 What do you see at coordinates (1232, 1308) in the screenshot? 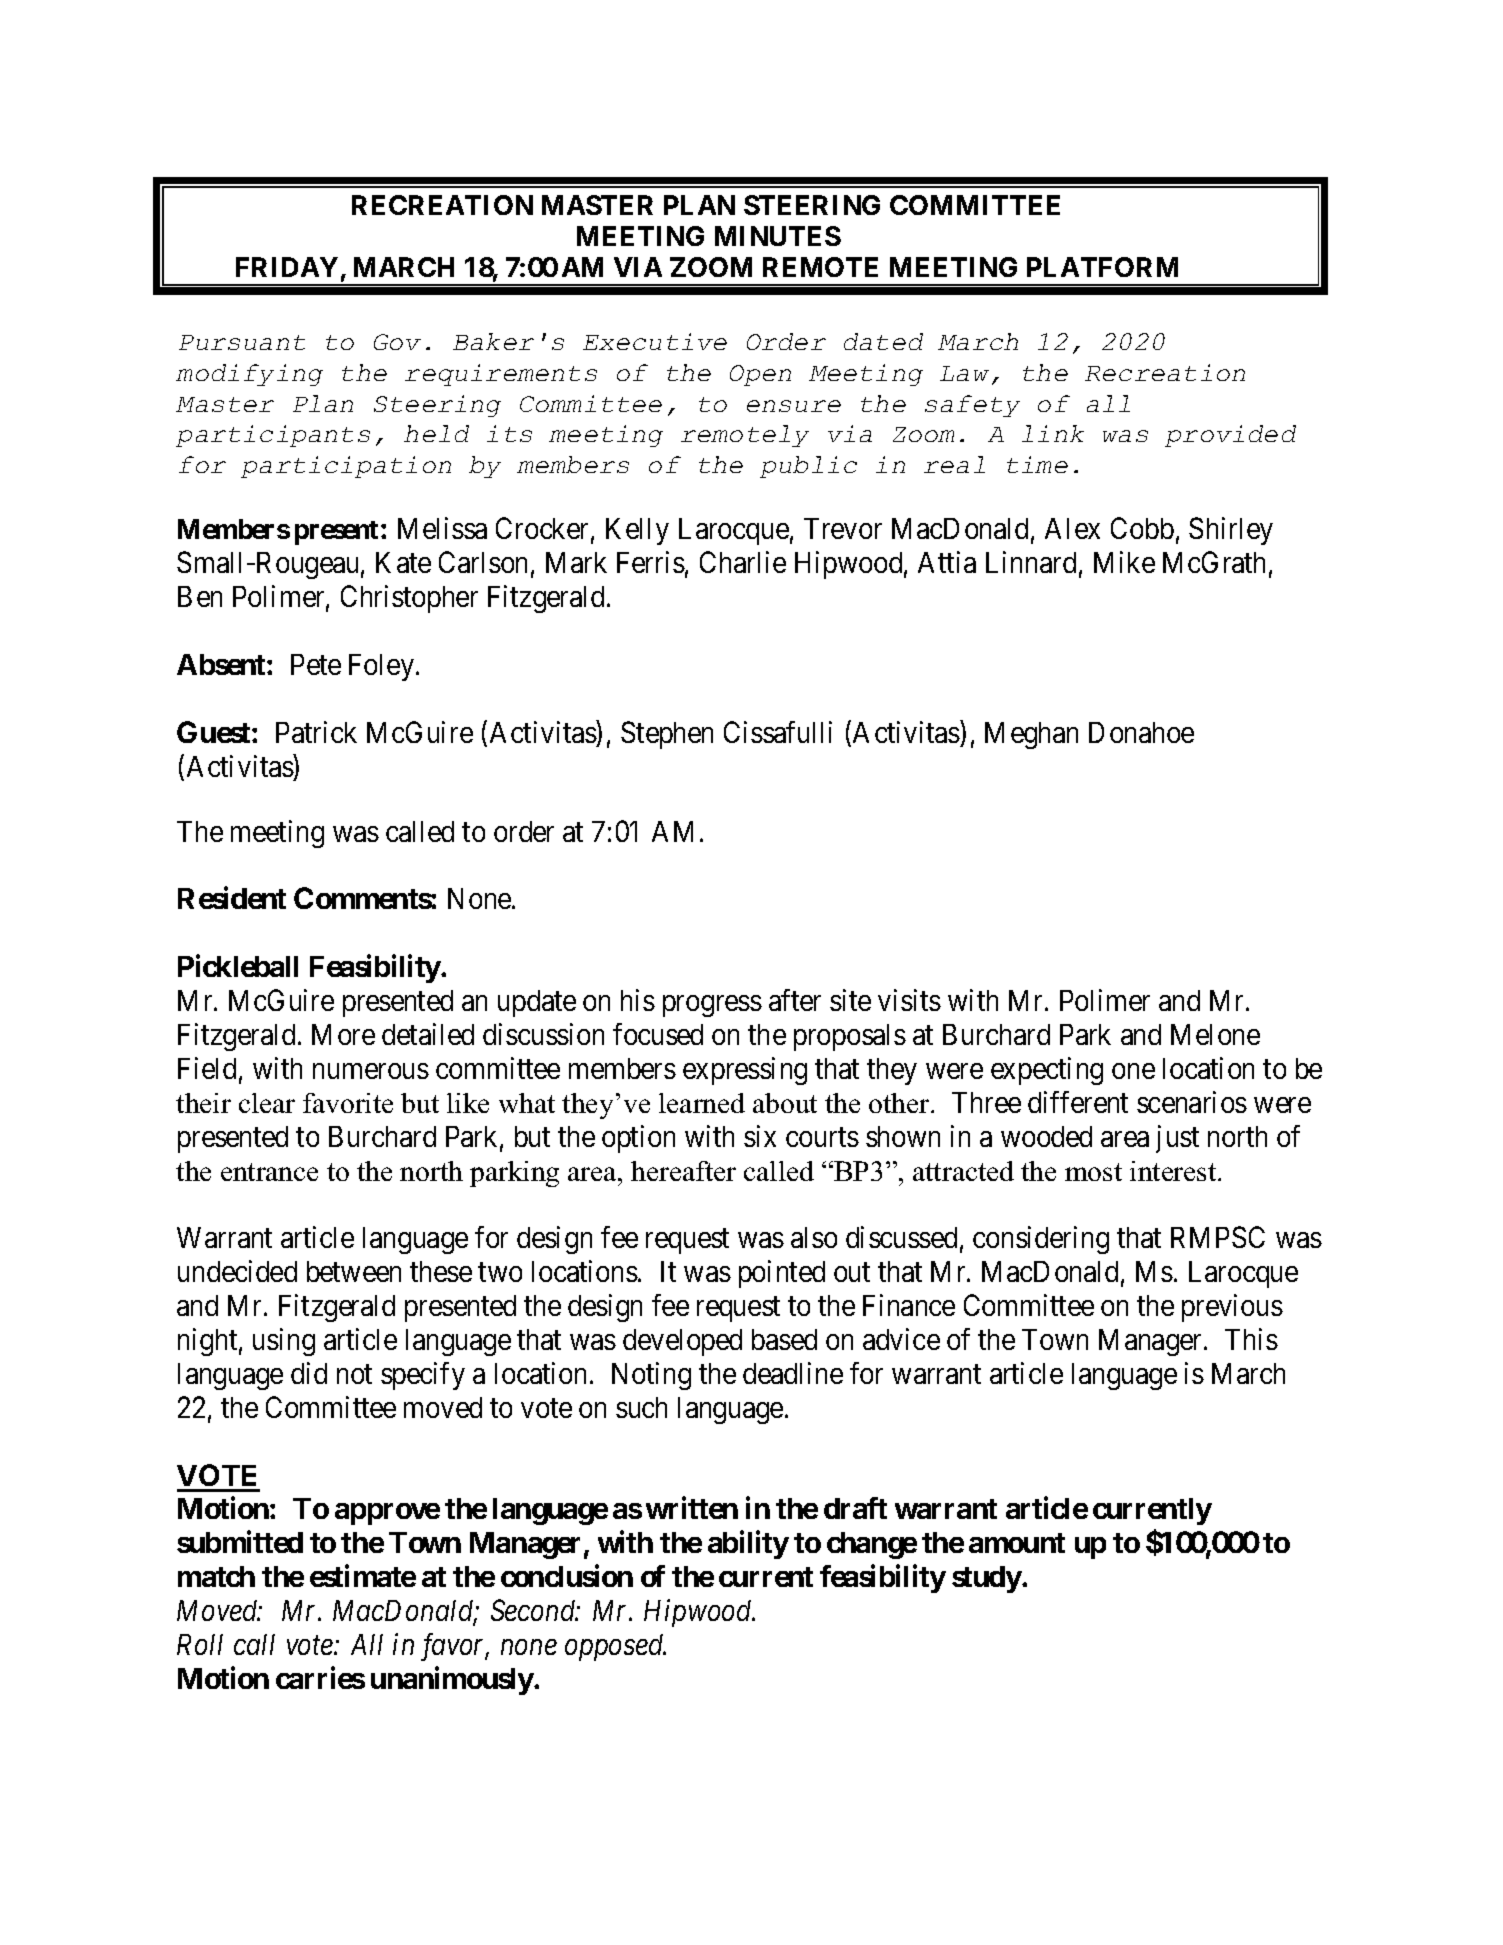
I see `previous` at bounding box center [1232, 1308].
